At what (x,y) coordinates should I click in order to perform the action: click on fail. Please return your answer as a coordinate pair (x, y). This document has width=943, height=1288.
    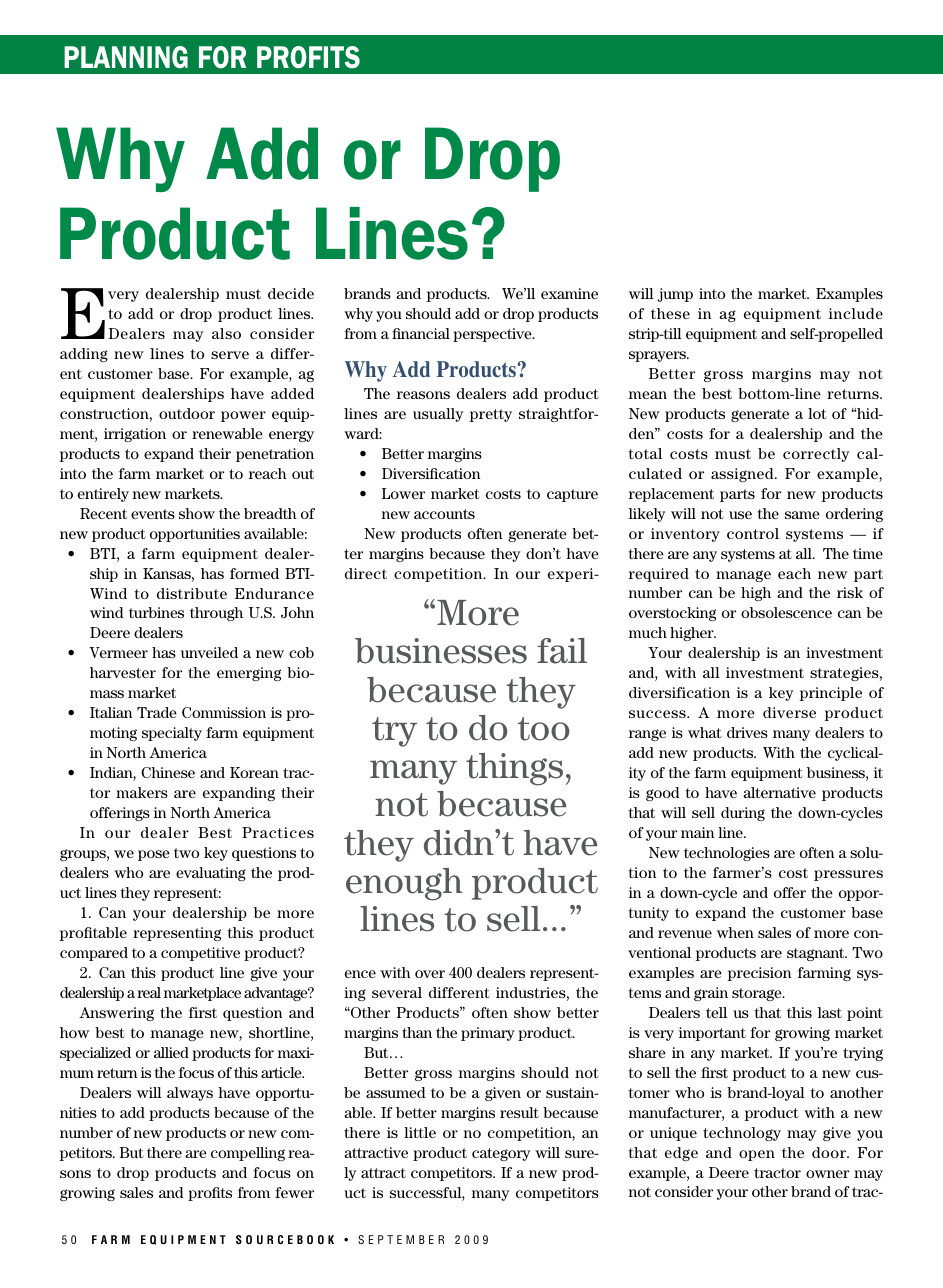
    Looking at the image, I should click on (562, 651).
